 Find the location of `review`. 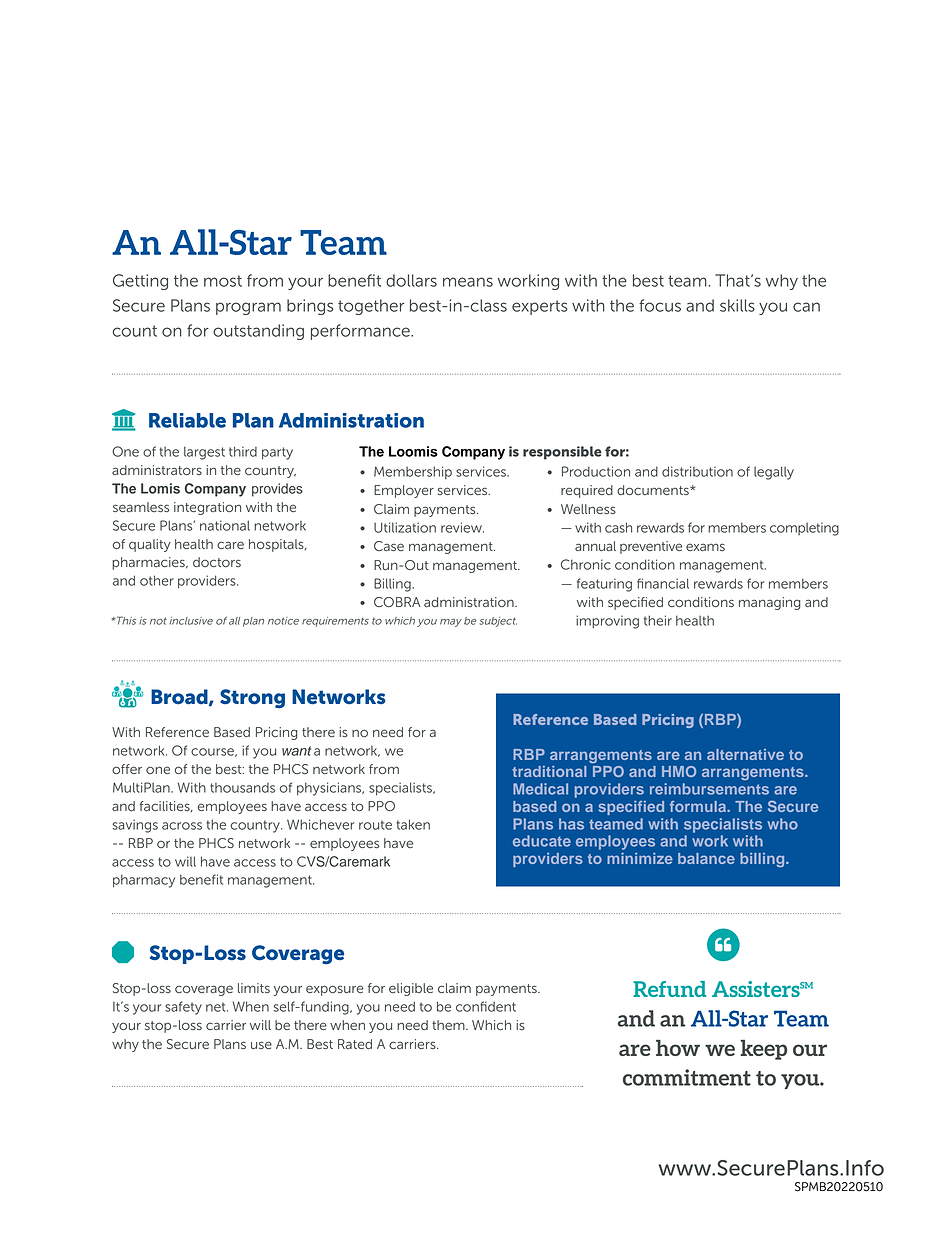

review is located at coordinates (462, 527).
